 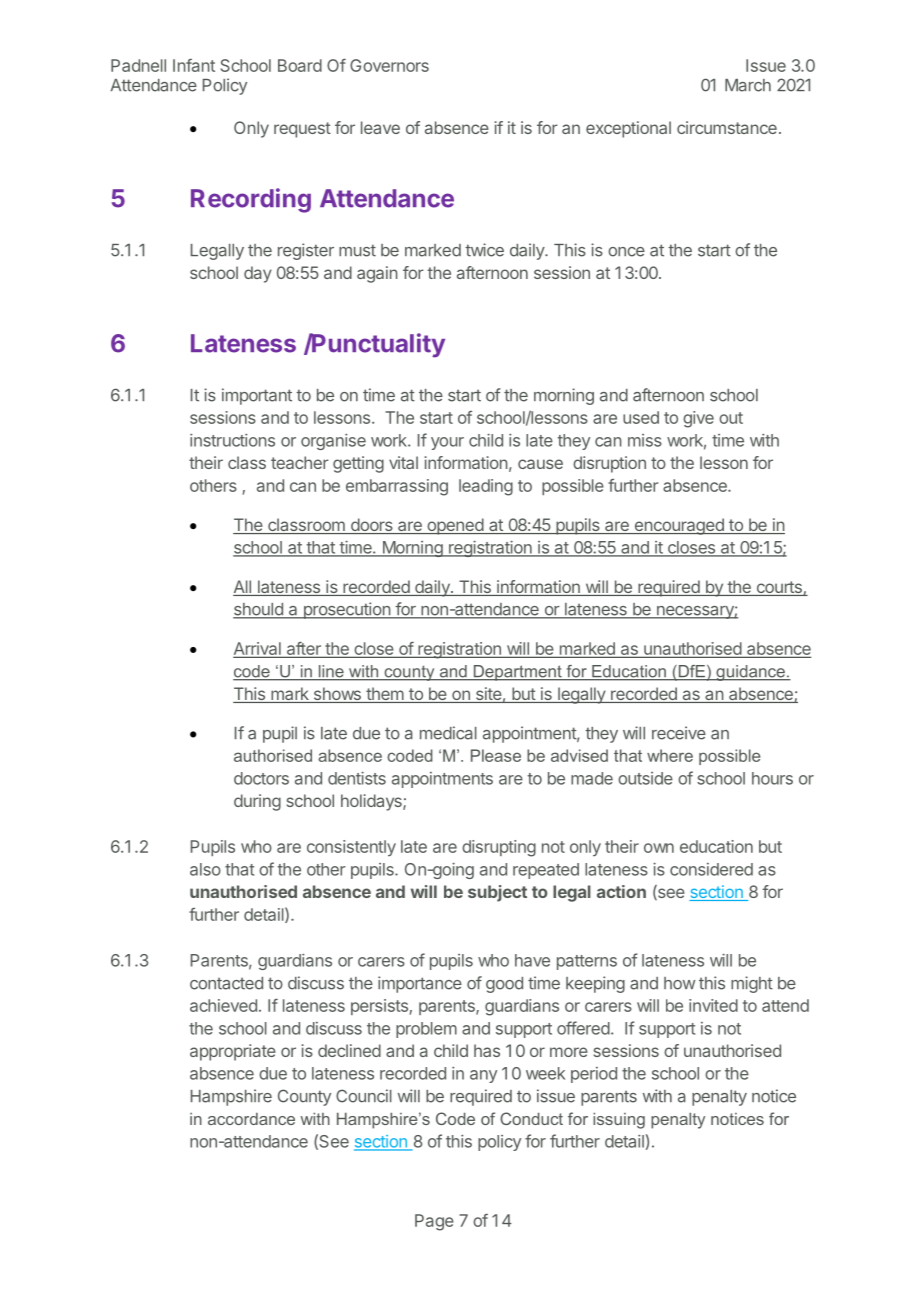 I want to click on during, so click(x=257, y=802).
